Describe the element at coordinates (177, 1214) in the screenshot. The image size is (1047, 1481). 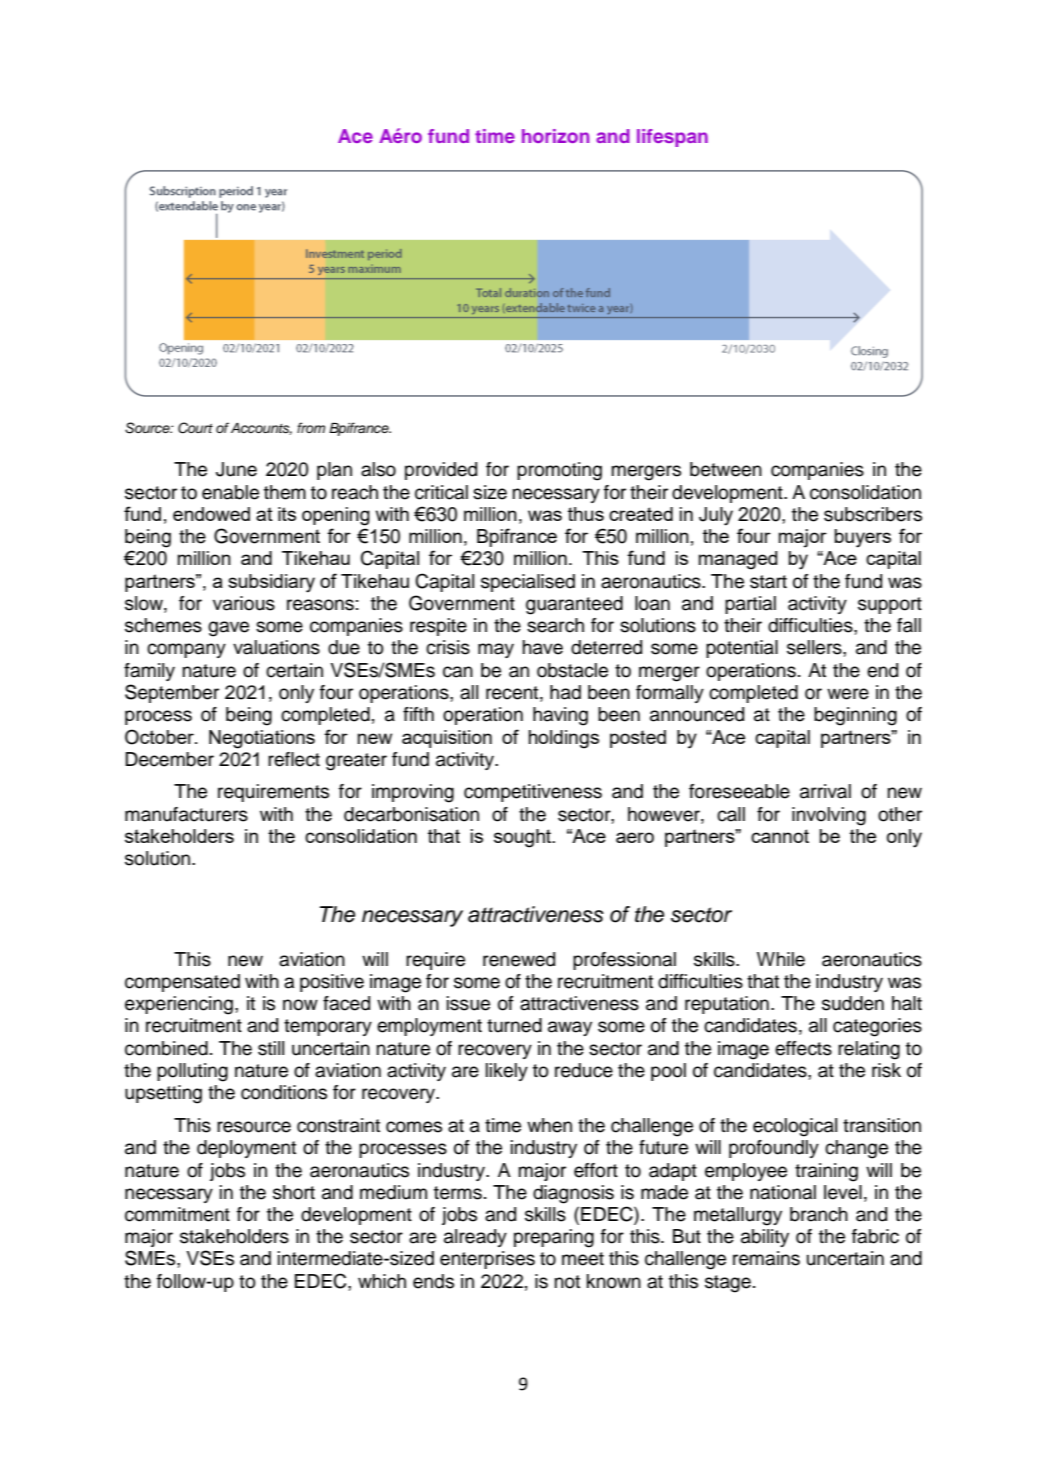
I see `commitment` at that location.
